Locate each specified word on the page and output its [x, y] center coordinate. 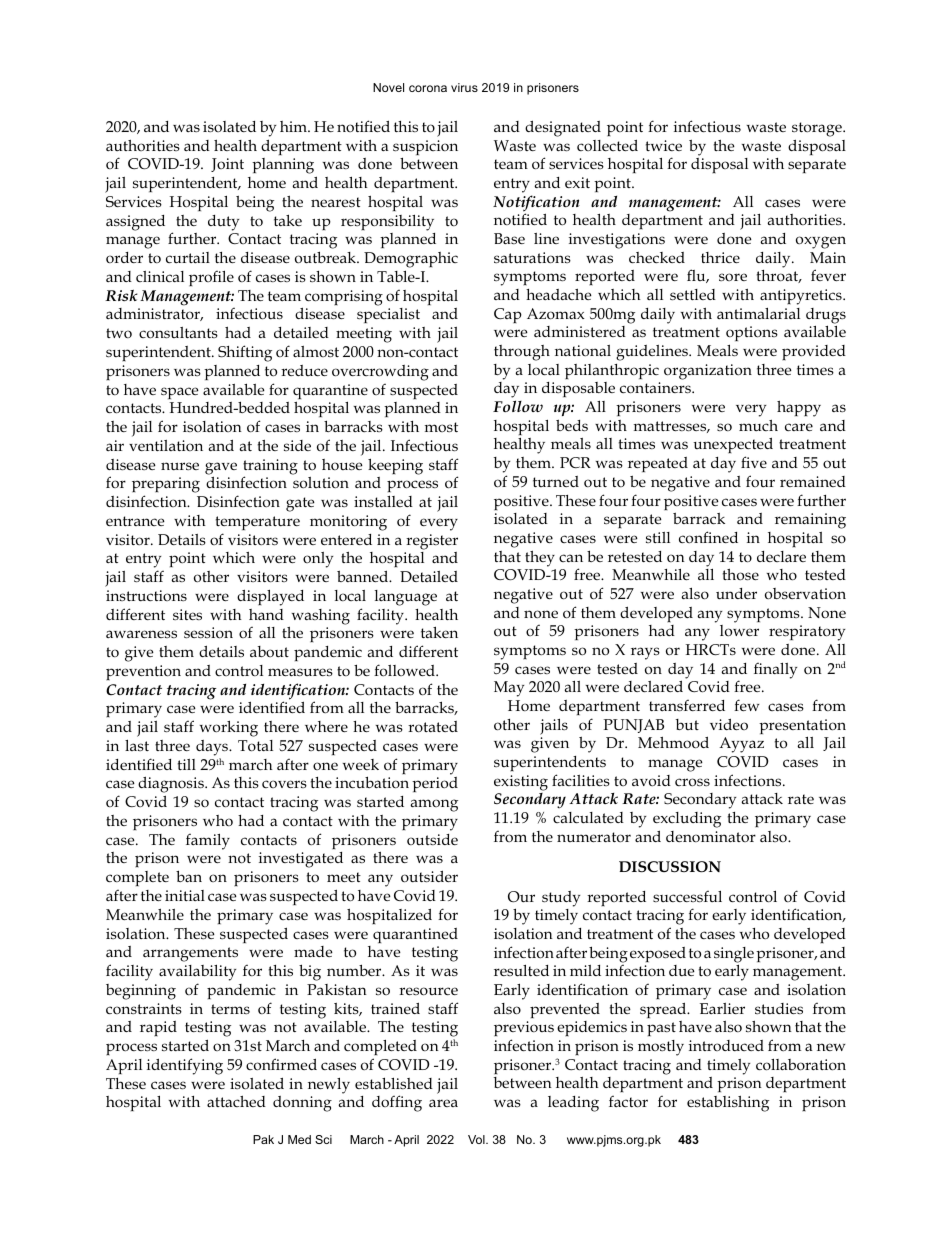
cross [692, 782]
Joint [227, 165]
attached [236, 1101]
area [443, 1103]
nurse [180, 466]
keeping [395, 466]
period [435, 784]
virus [464, 87]
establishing [728, 1104]
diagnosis [172, 786]
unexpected [733, 447]
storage [818, 129]
